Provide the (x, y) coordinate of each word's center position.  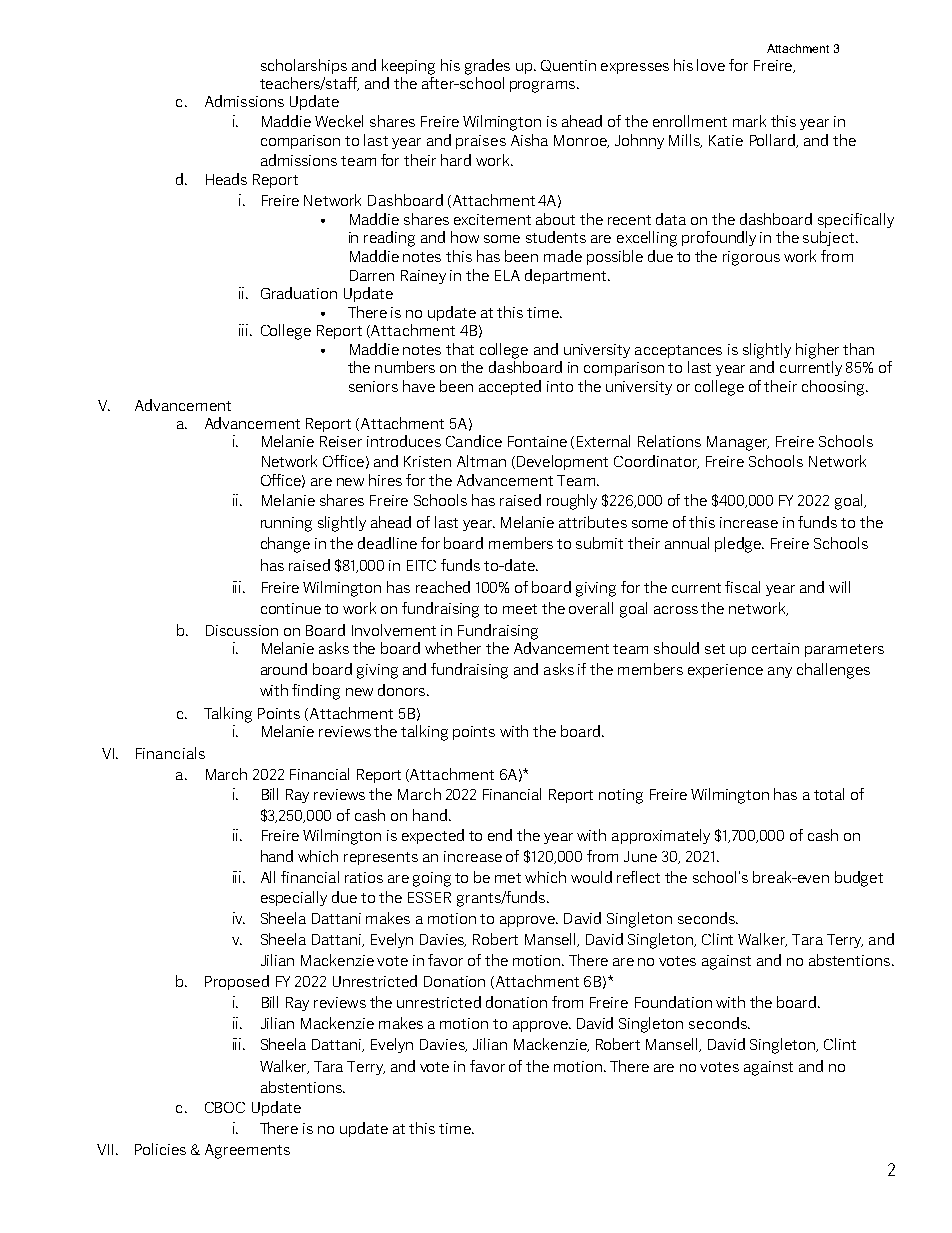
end (500, 835)
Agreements (247, 1151)
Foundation (673, 1002)
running (286, 524)
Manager (738, 443)
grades (487, 67)
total (829, 794)
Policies (160, 1149)
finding (316, 692)
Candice (474, 441)
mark (749, 121)
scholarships (304, 66)
